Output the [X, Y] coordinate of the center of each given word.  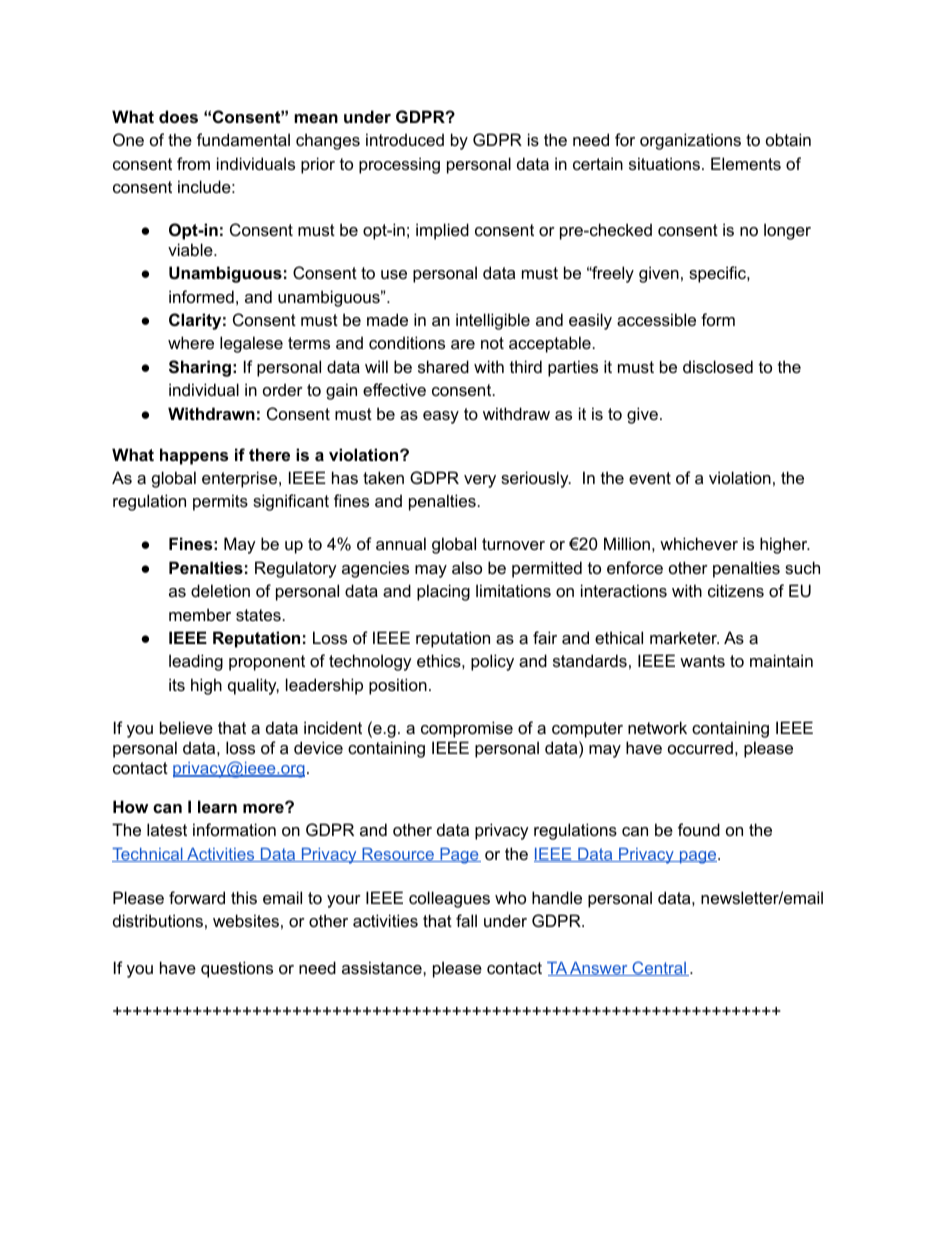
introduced [405, 139]
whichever [699, 543]
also [467, 567]
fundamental [243, 139]
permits [220, 502]
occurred [700, 747]
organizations [690, 141]
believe [186, 727]
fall [466, 920]
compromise [467, 729]
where [191, 342]
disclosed [718, 366]
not [492, 343]
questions [237, 969]
